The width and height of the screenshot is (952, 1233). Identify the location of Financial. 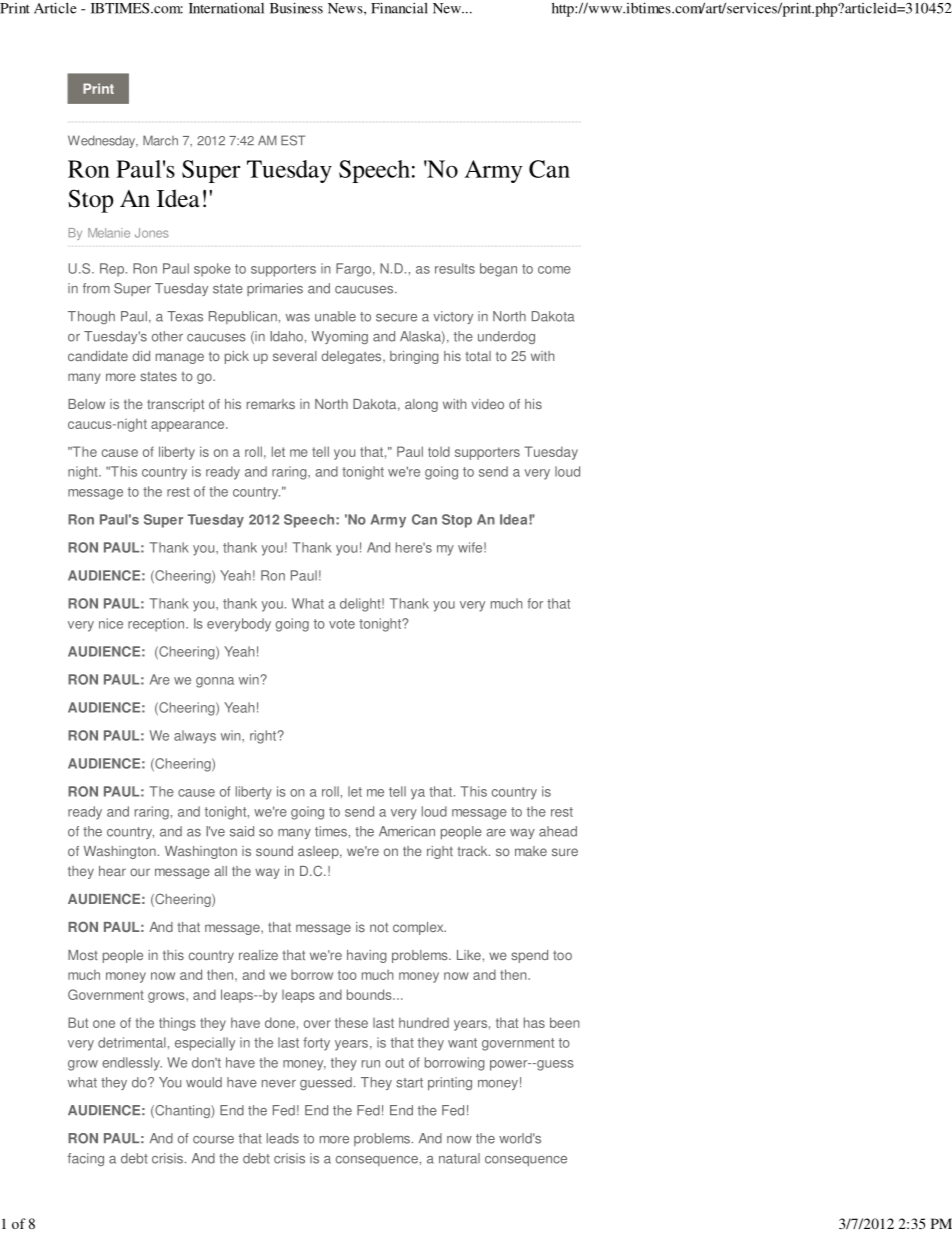
(399, 8).
